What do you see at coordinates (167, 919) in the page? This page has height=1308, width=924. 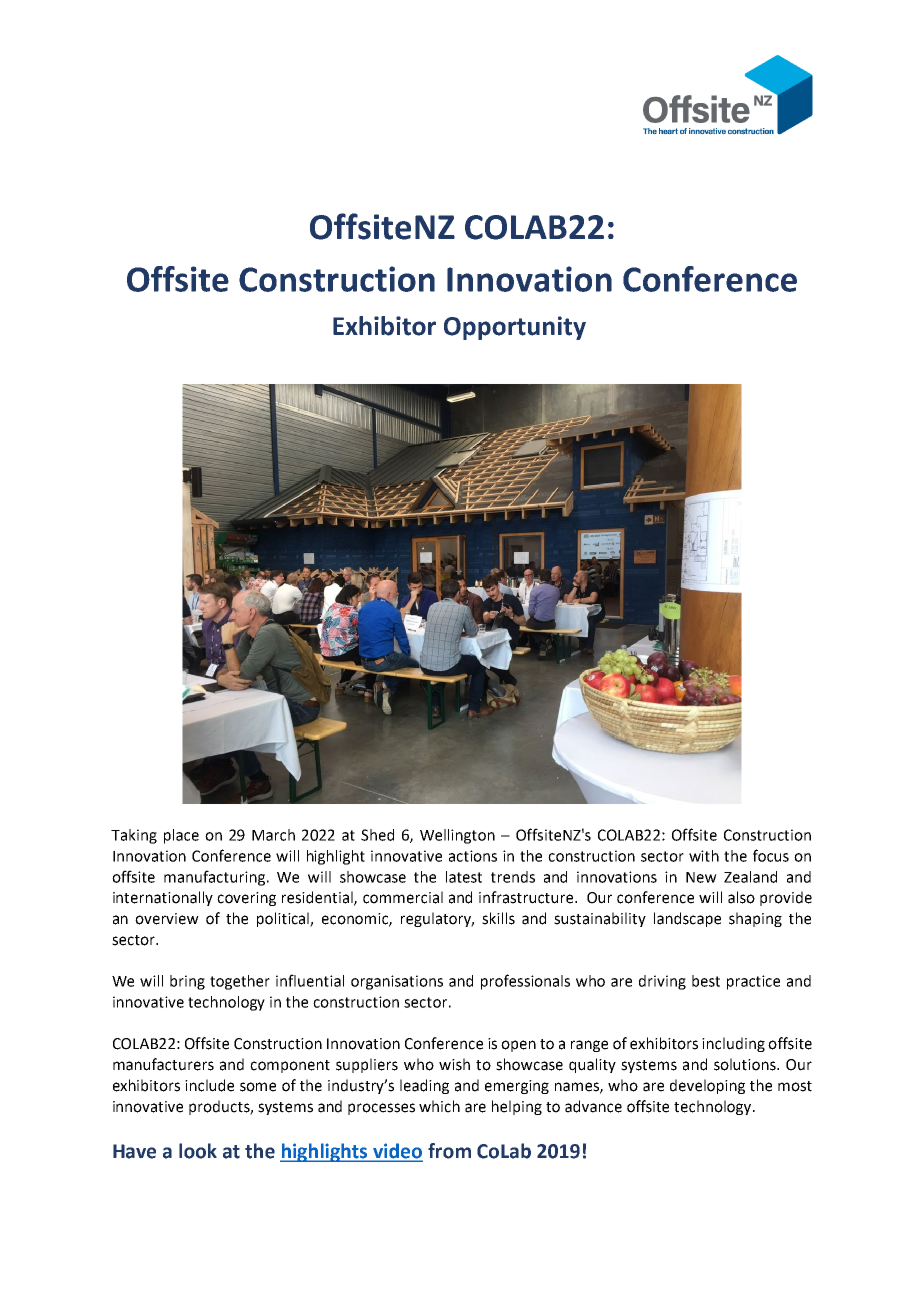 I see `overview` at bounding box center [167, 919].
